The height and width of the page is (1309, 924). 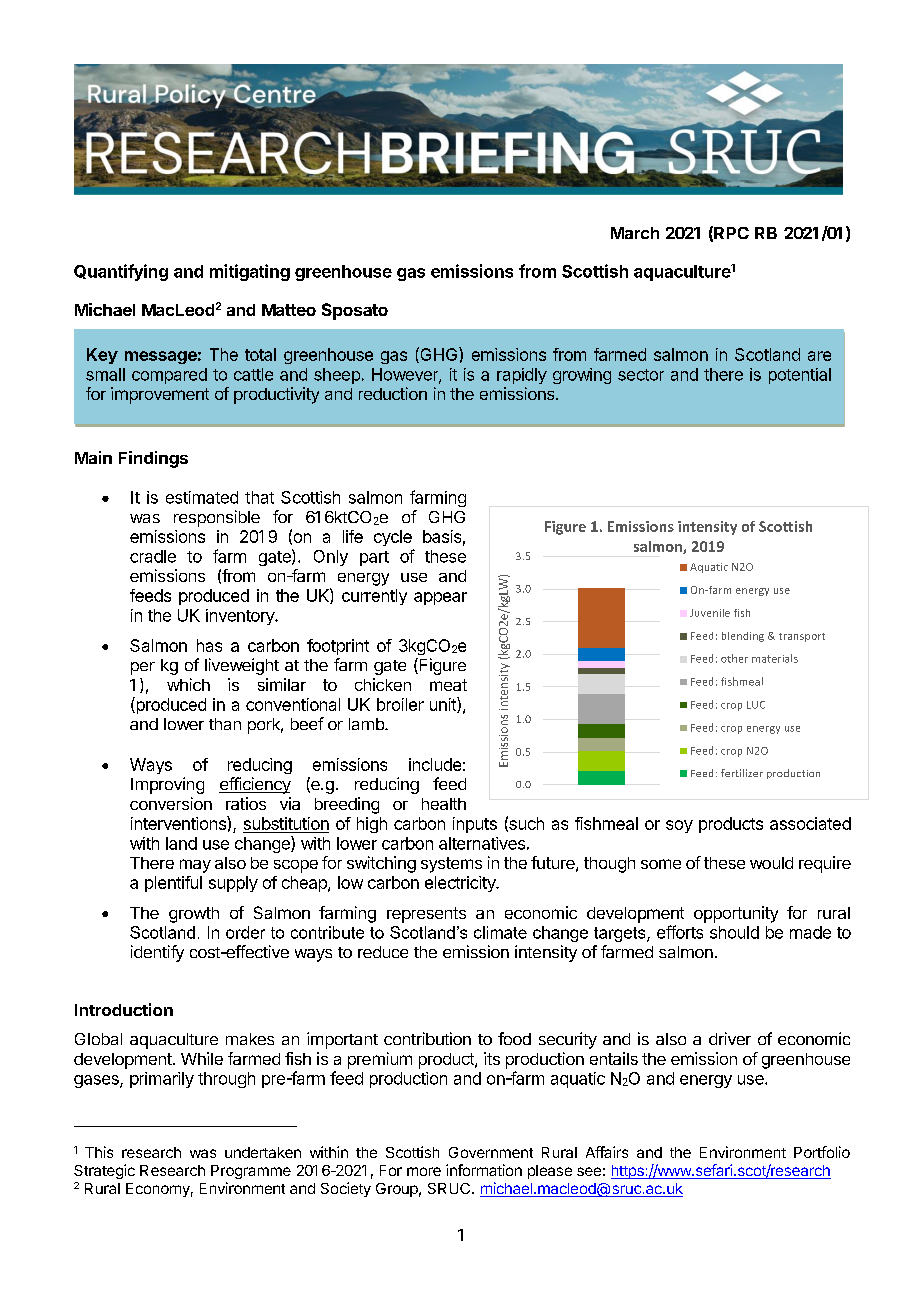 I want to click on Quantifying, so click(x=121, y=272).
